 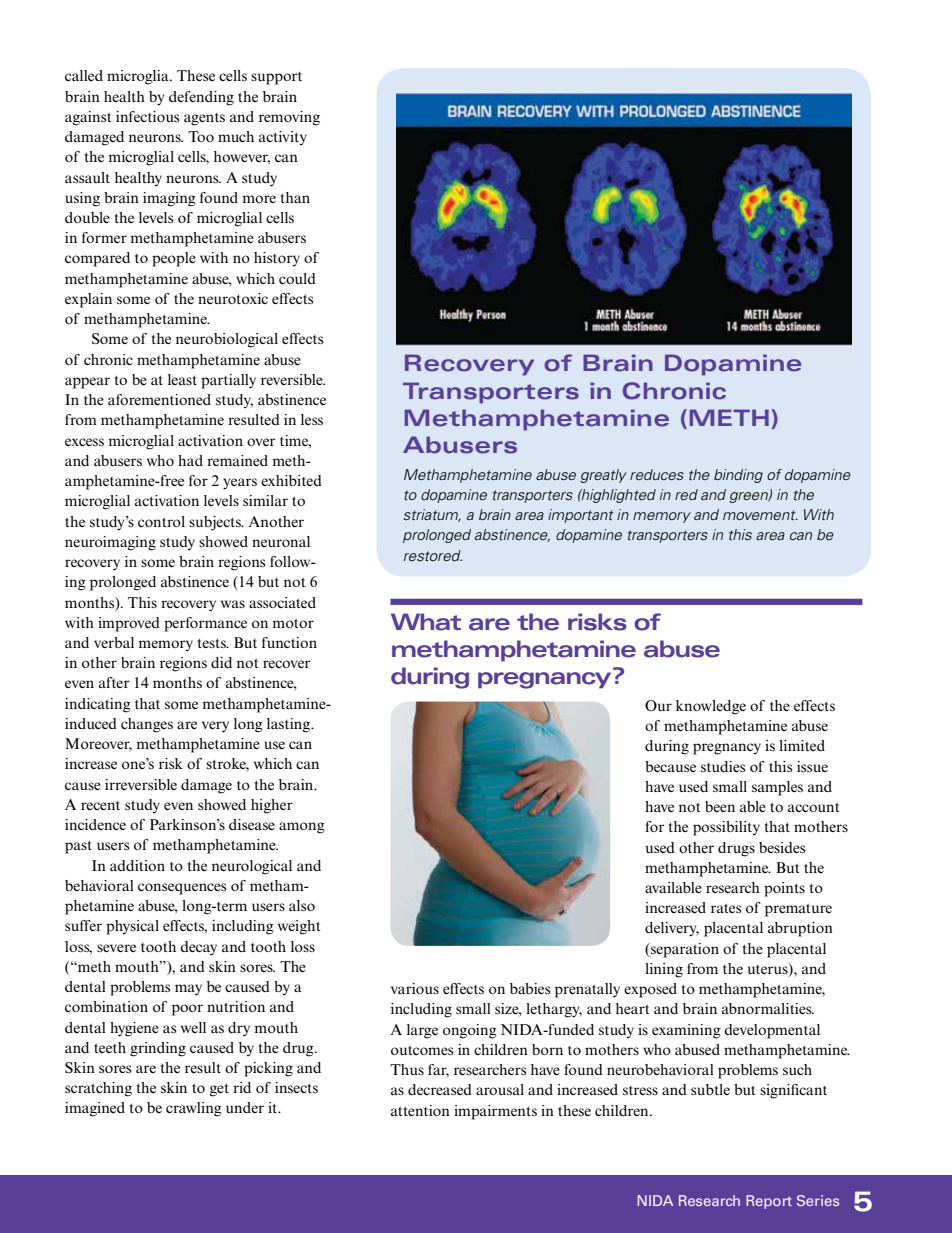 I want to click on striatum, so click(x=432, y=515).
